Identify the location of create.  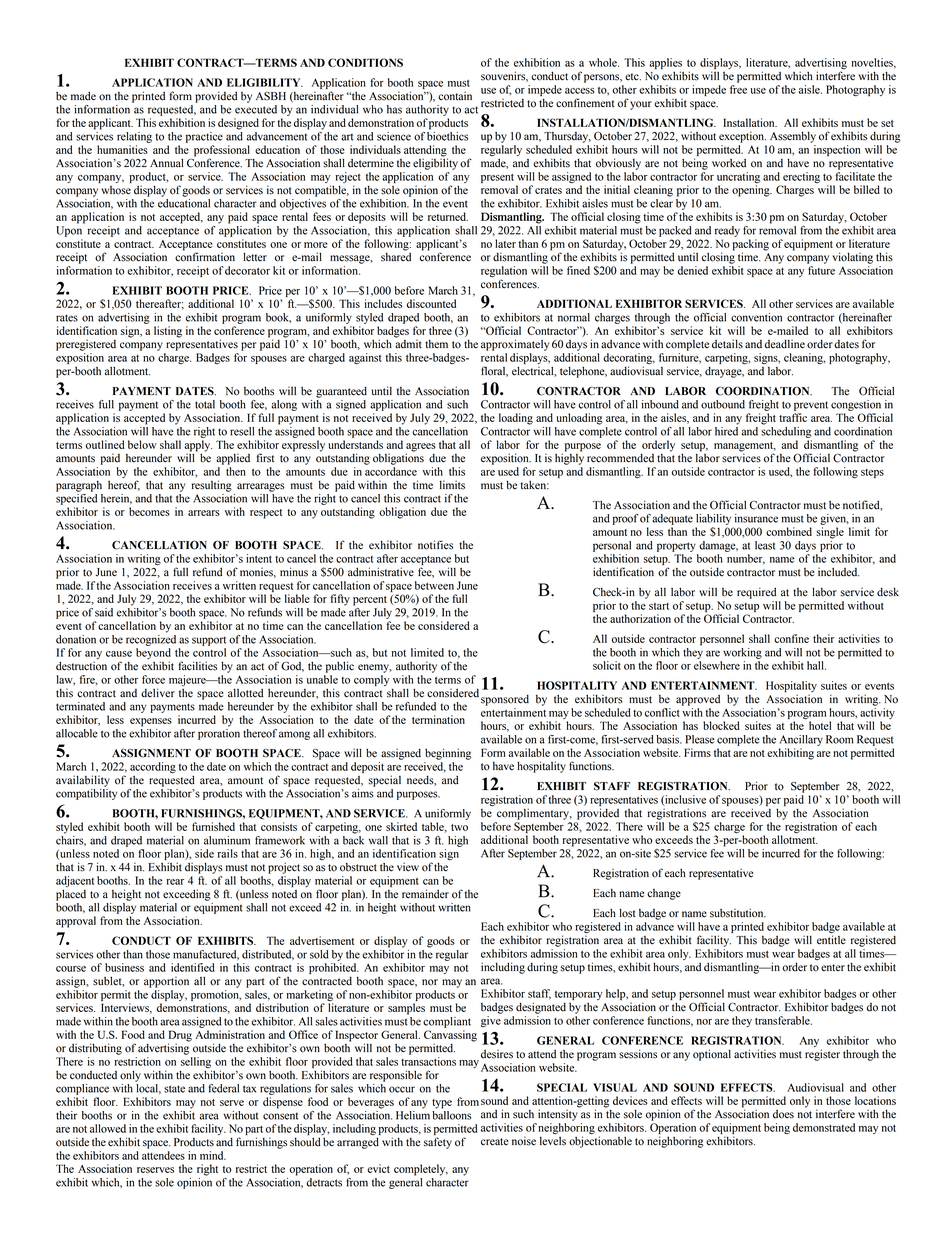
(495, 1142).
